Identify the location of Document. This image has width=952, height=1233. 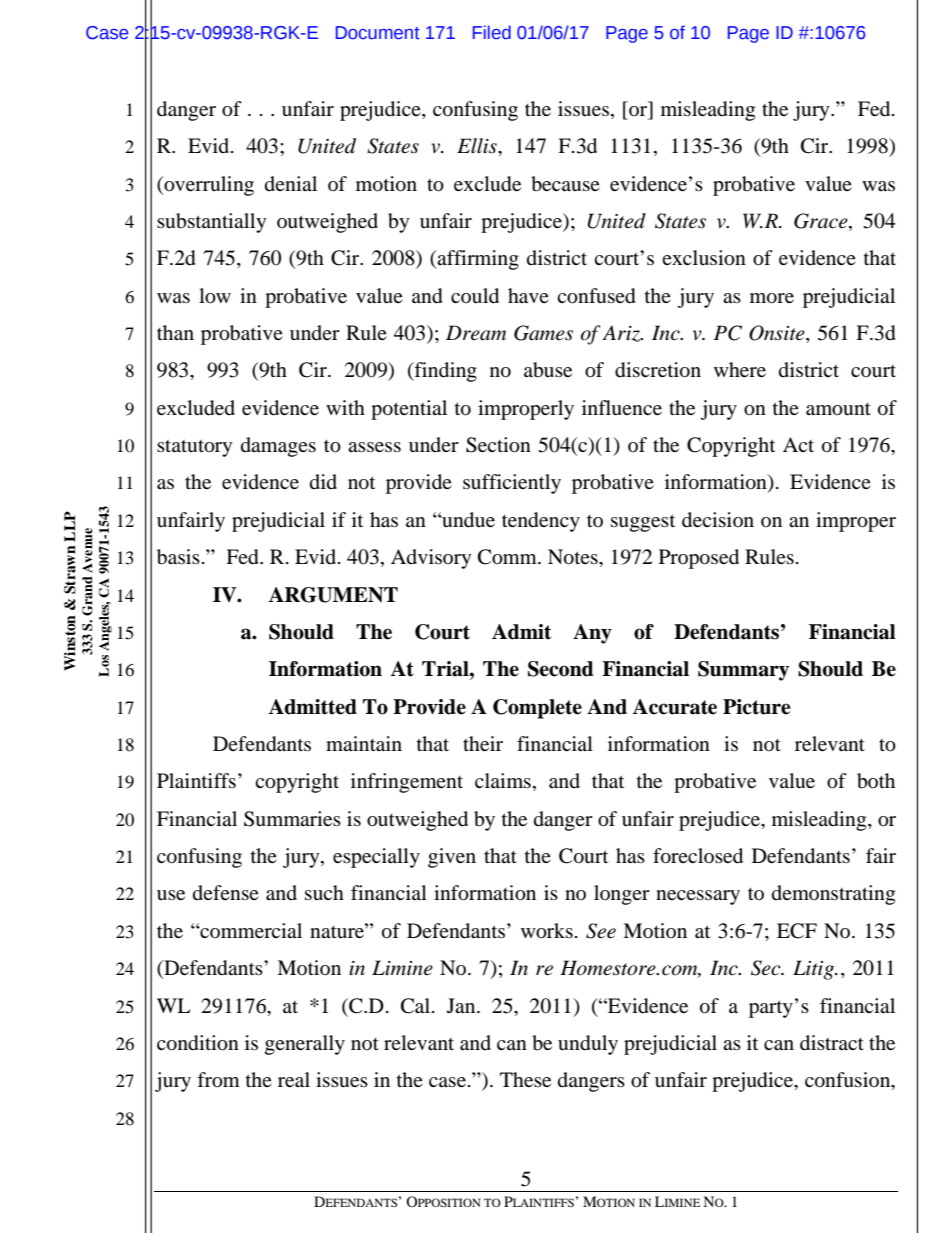
(378, 33).
